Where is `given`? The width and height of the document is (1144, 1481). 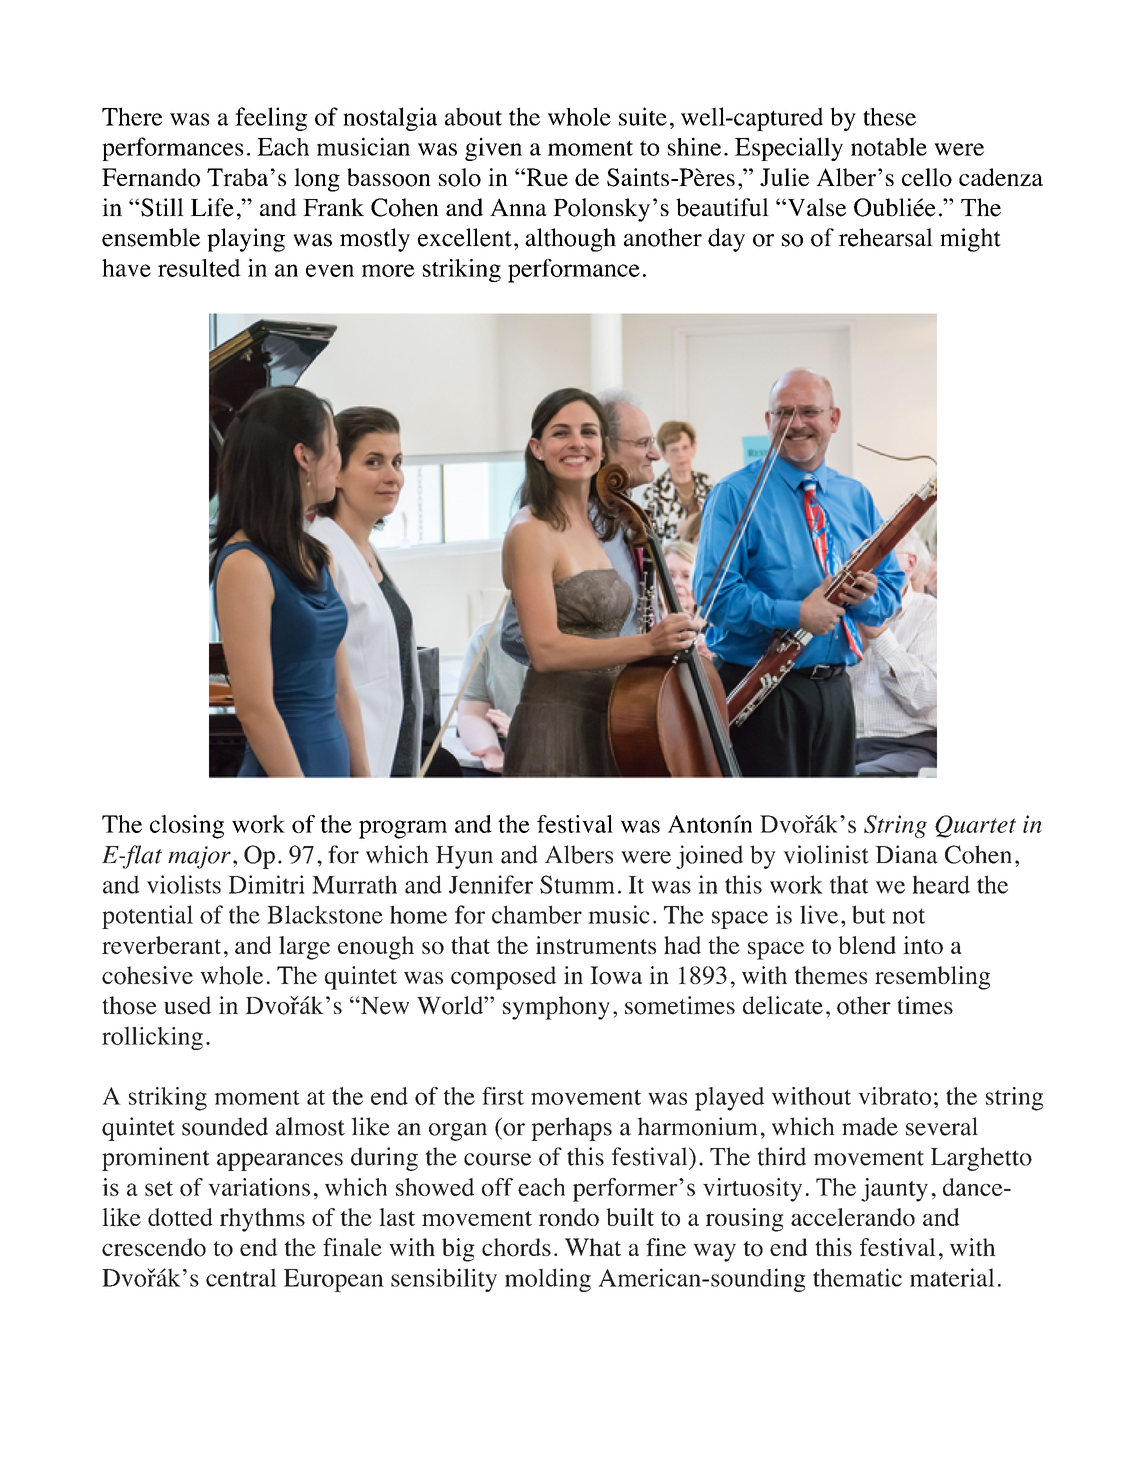 given is located at coordinates (493, 149).
